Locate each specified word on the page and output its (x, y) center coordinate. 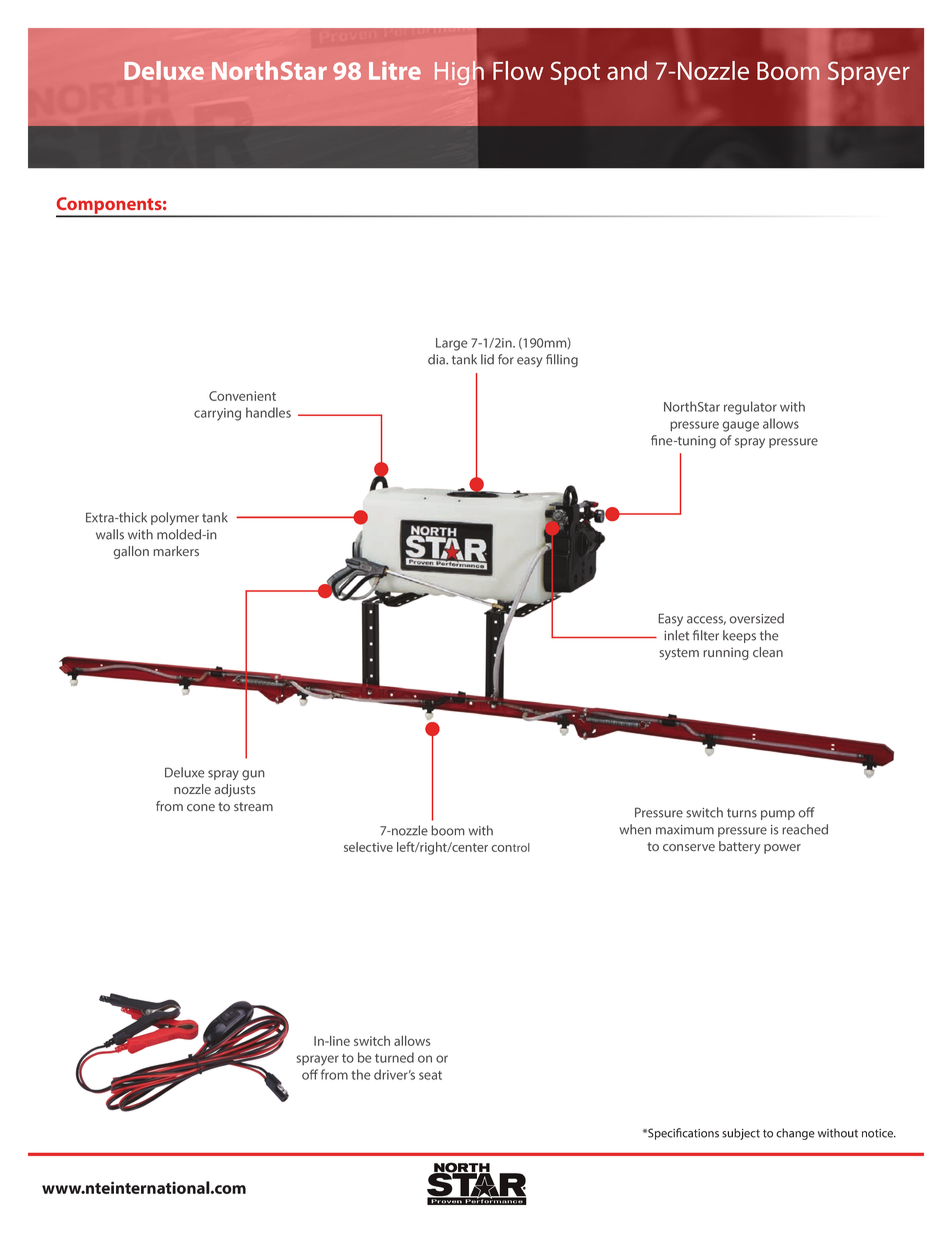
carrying (217, 414)
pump (778, 815)
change (795, 1134)
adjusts (234, 790)
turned (394, 1057)
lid (487, 359)
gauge (740, 426)
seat (430, 1075)
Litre (395, 70)
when (635, 829)
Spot (575, 73)
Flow (518, 70)
